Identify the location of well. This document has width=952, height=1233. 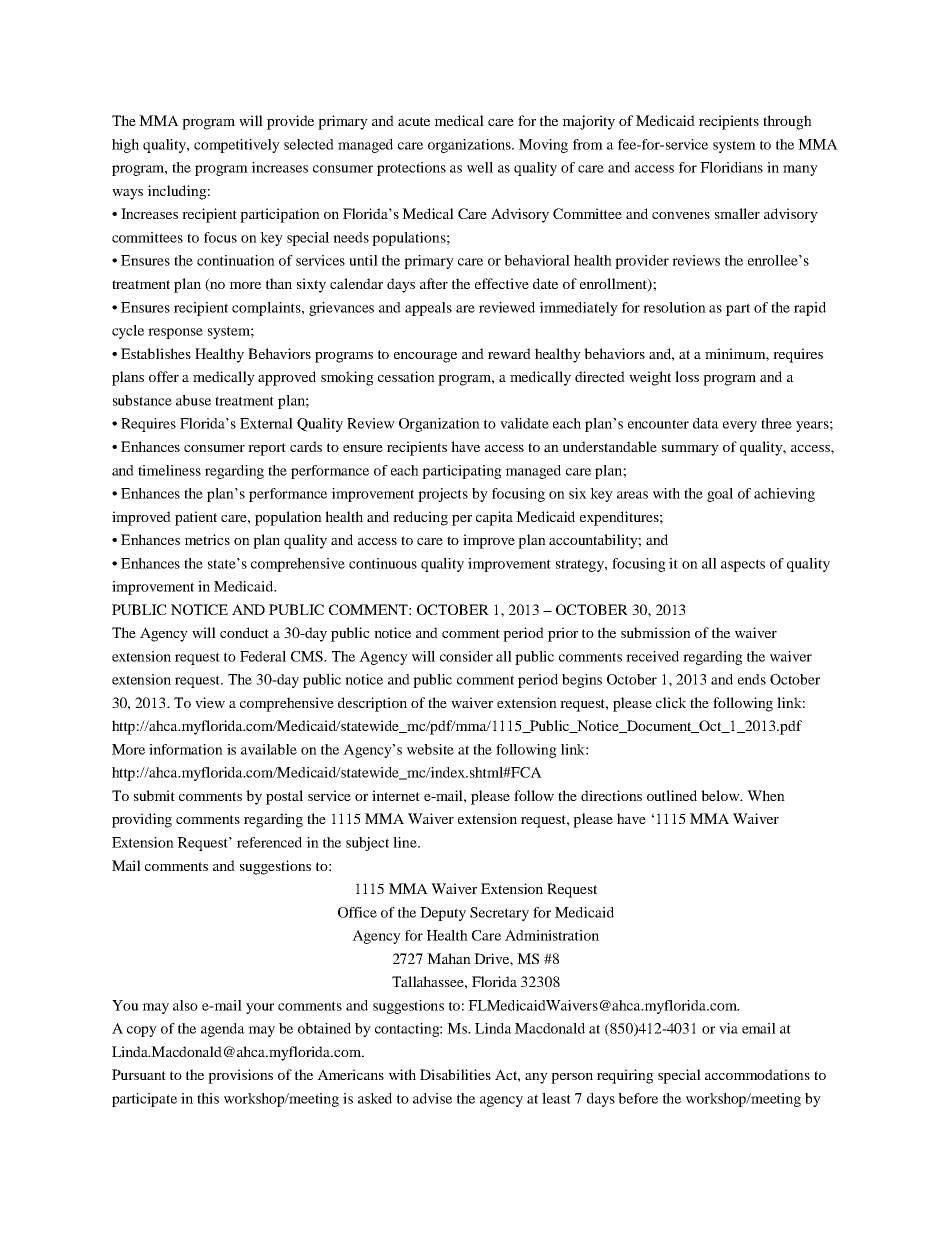
(480, 167).
